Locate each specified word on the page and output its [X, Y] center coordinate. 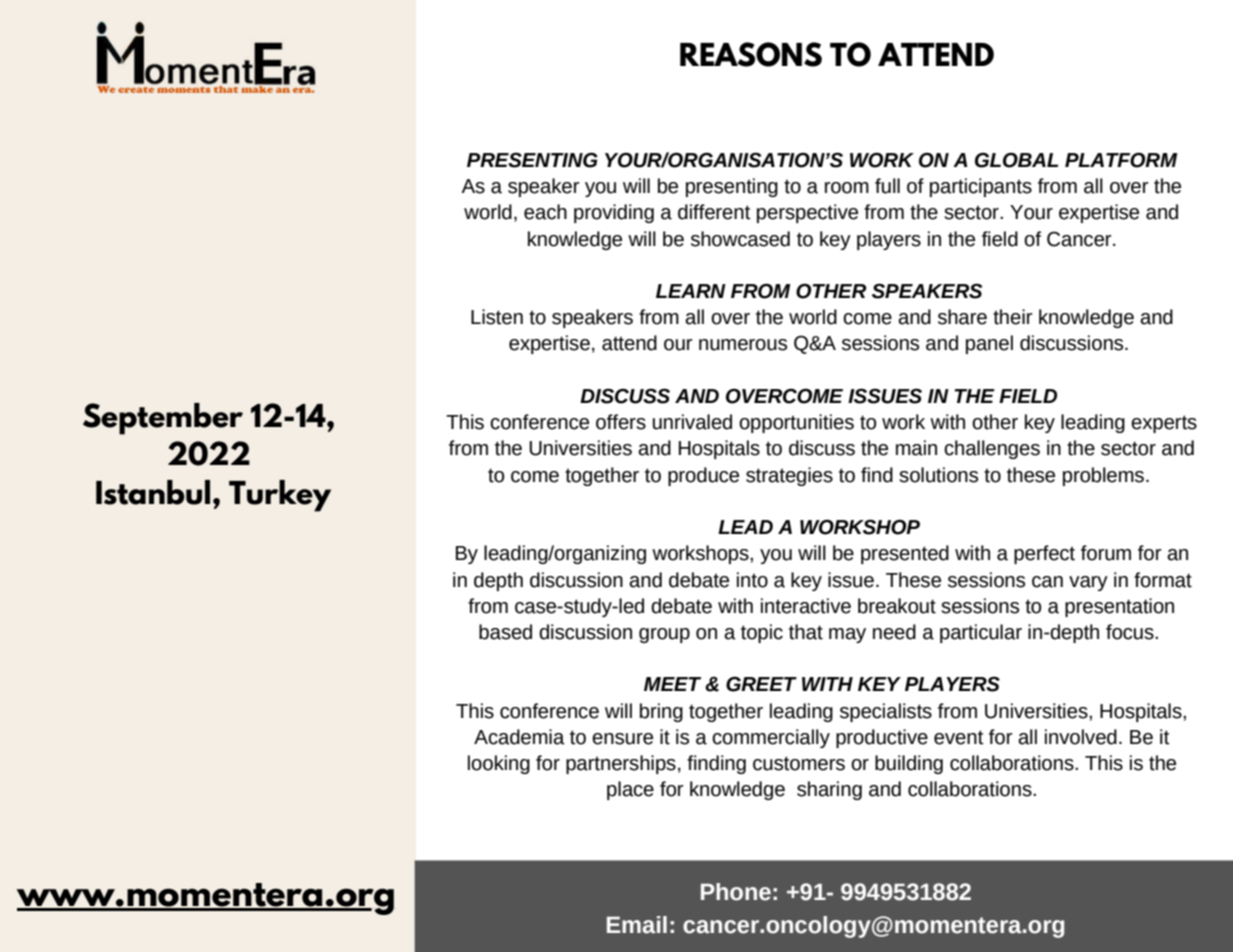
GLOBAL [1016, 160]
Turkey [280, 496]
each [545, 212]
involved [1081, 737]
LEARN [691, 291]
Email [637, 925]
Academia [519, 737]
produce [703, 476]
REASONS [751, 54]
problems [1103, 476]
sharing [829, 790]
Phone [736, 892]
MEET [672, 684]
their [1012, 317]
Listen [497, 317]
